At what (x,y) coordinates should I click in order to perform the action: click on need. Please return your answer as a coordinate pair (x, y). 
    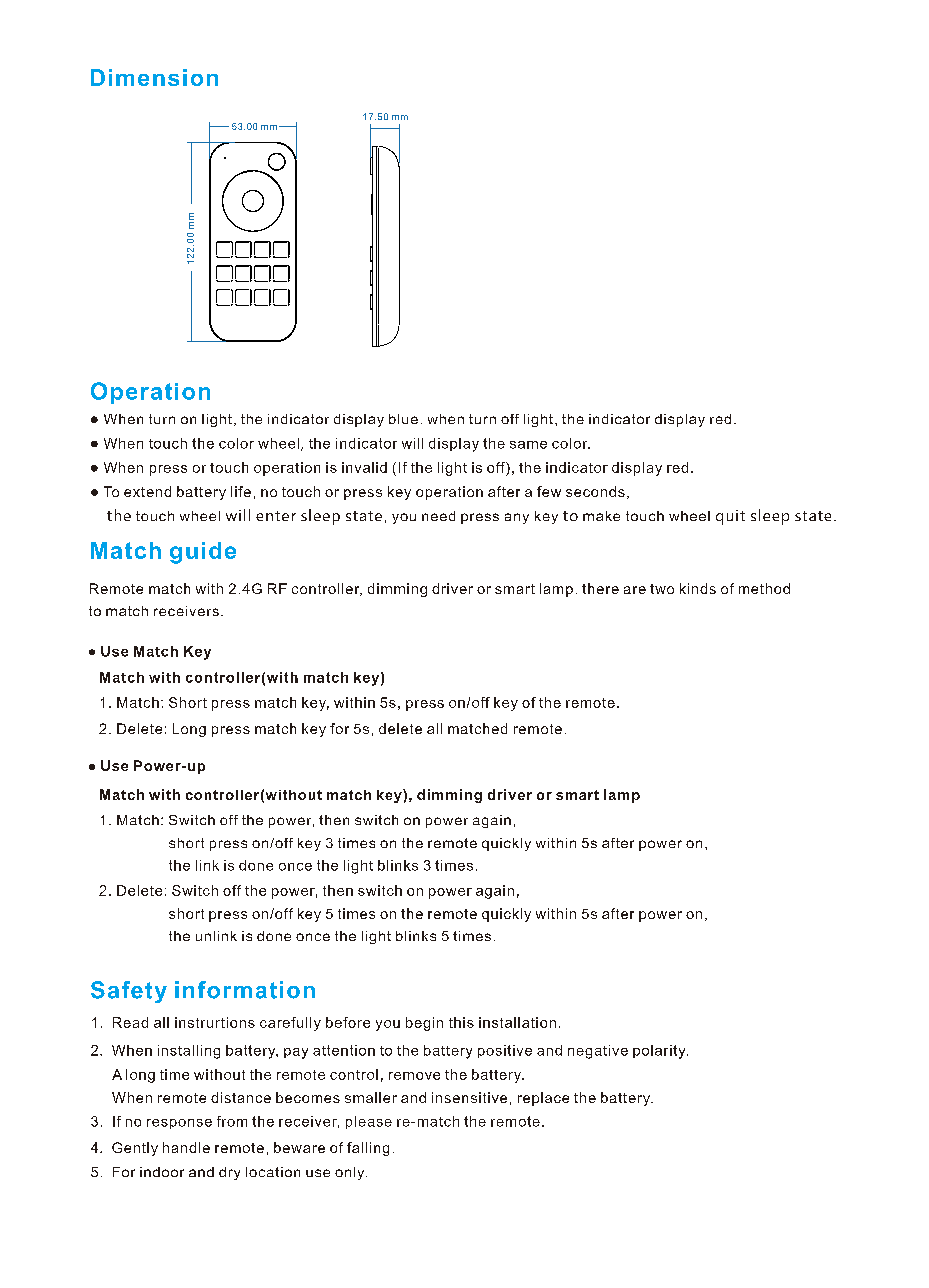
    Looking at the image, I should click on (438, 516).
